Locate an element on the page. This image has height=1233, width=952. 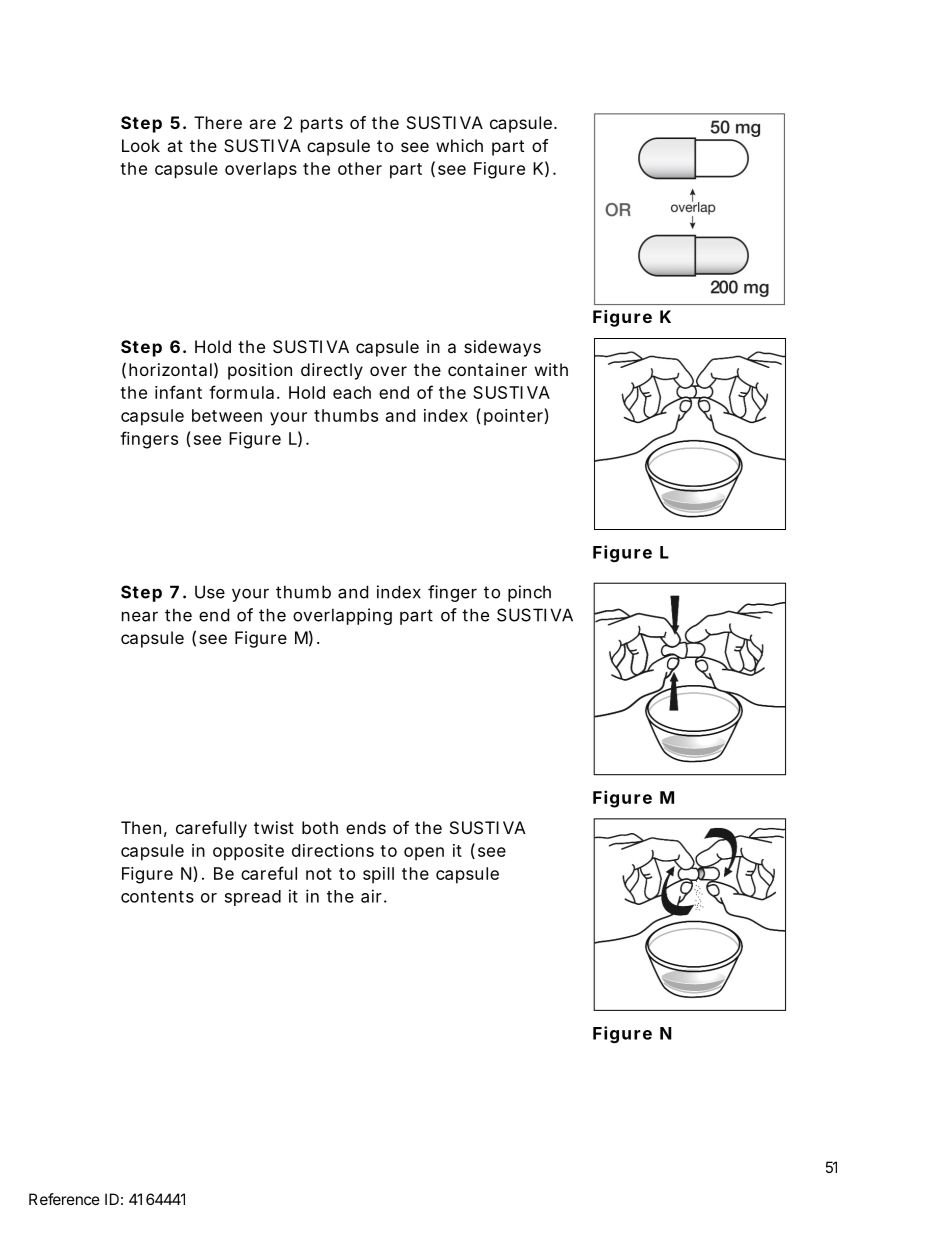
spread is located at coordinates (253, 898).
